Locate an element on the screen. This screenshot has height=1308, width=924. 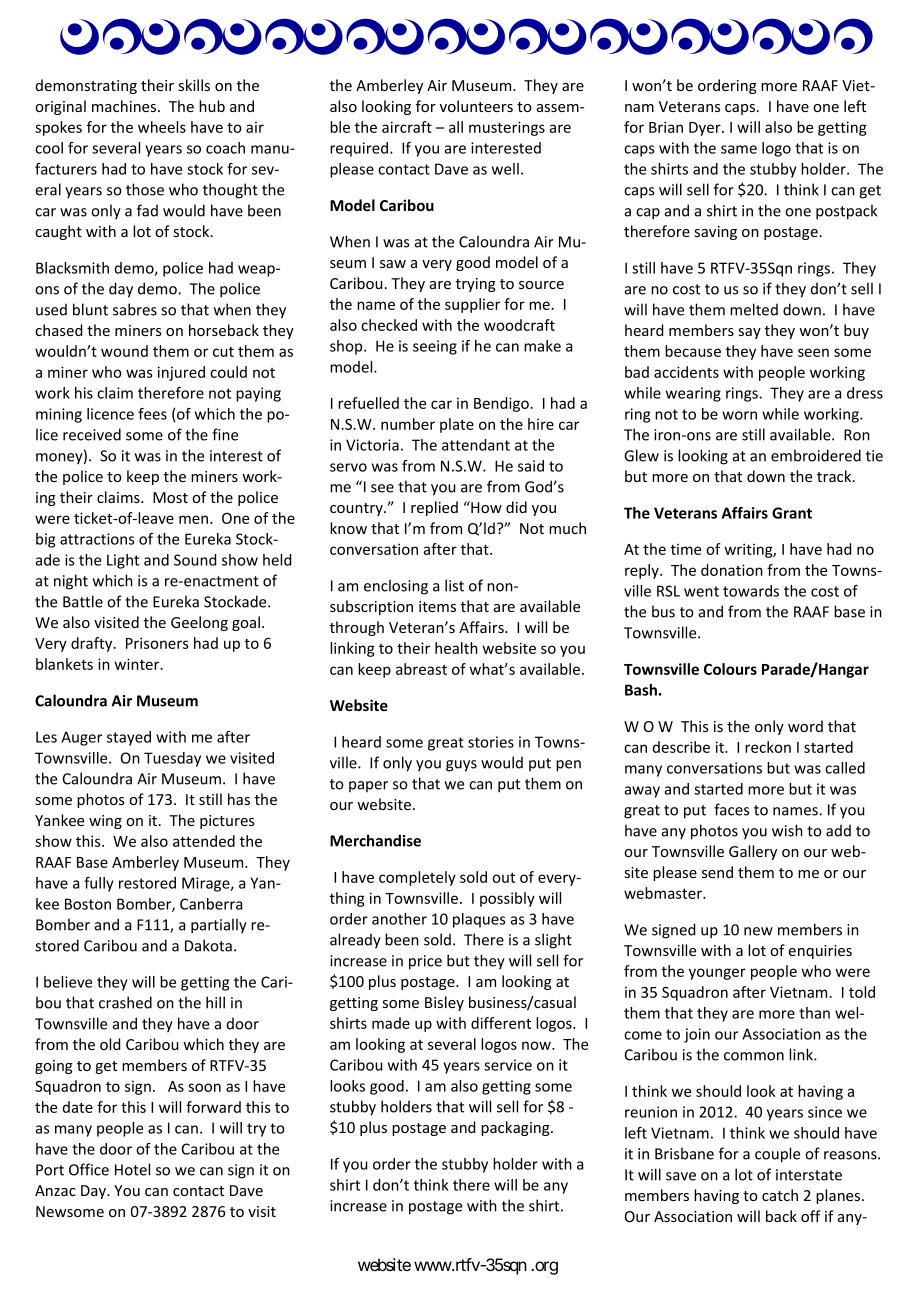
abreast is located at coordinates (421, 669).
